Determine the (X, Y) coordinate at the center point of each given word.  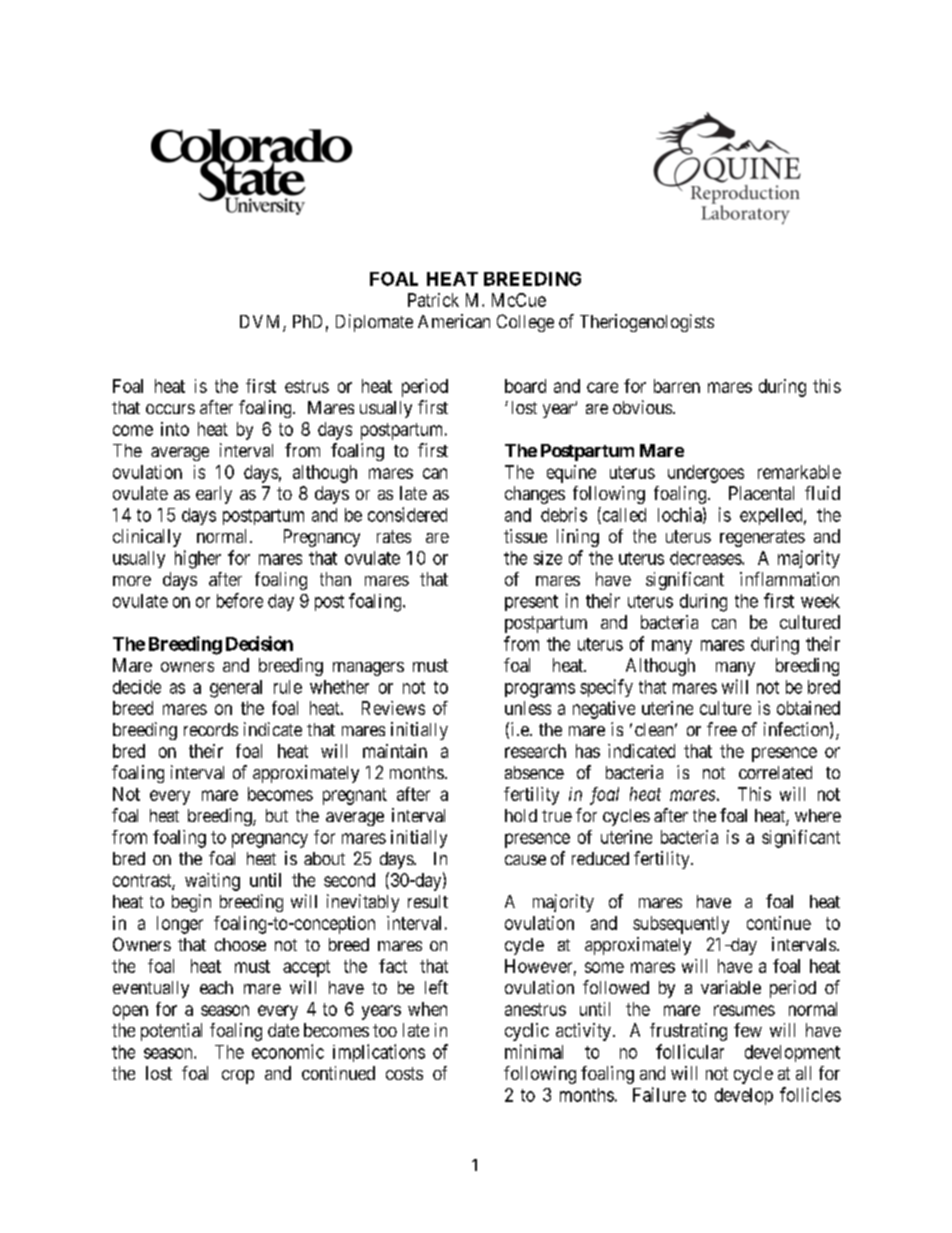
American (454, 321)
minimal (534, 1051)
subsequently (681, 925)
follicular (690, 1051)
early (214, 495)
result (428, 901)
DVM (262, 323)
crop (238, 1077)
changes (535, 495)
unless (528, 708)
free (722, 729)
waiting (212, 882)
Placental (761, 493)
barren (677, 386)
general (236, 689)
